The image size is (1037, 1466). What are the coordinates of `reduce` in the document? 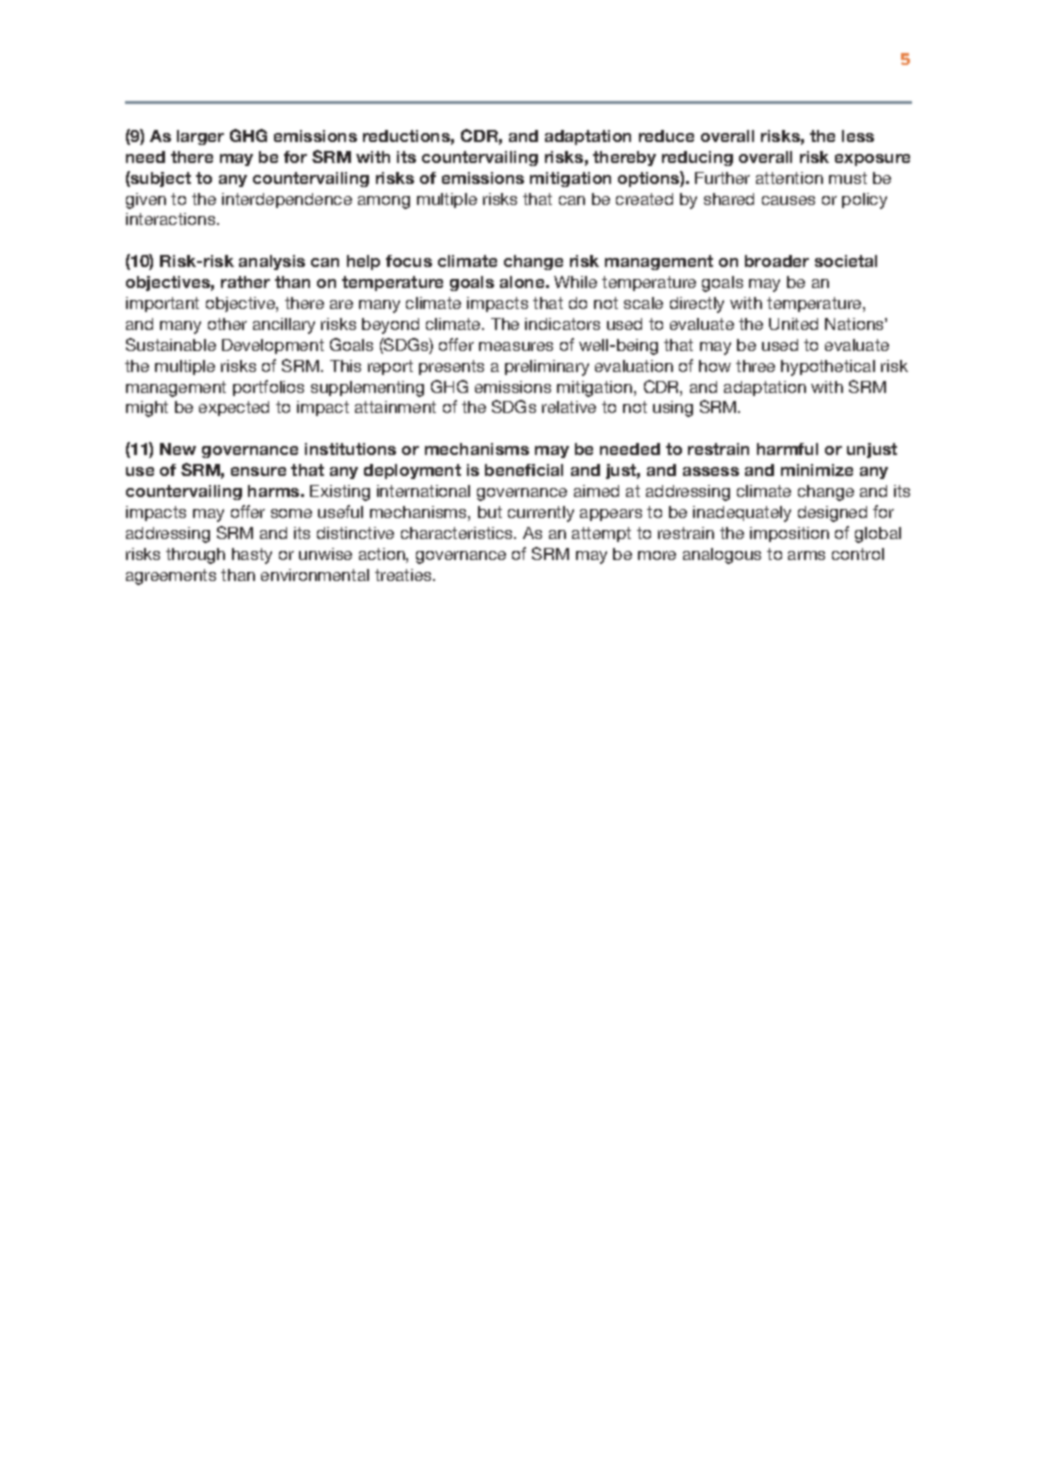 It's located at (666, 136).
